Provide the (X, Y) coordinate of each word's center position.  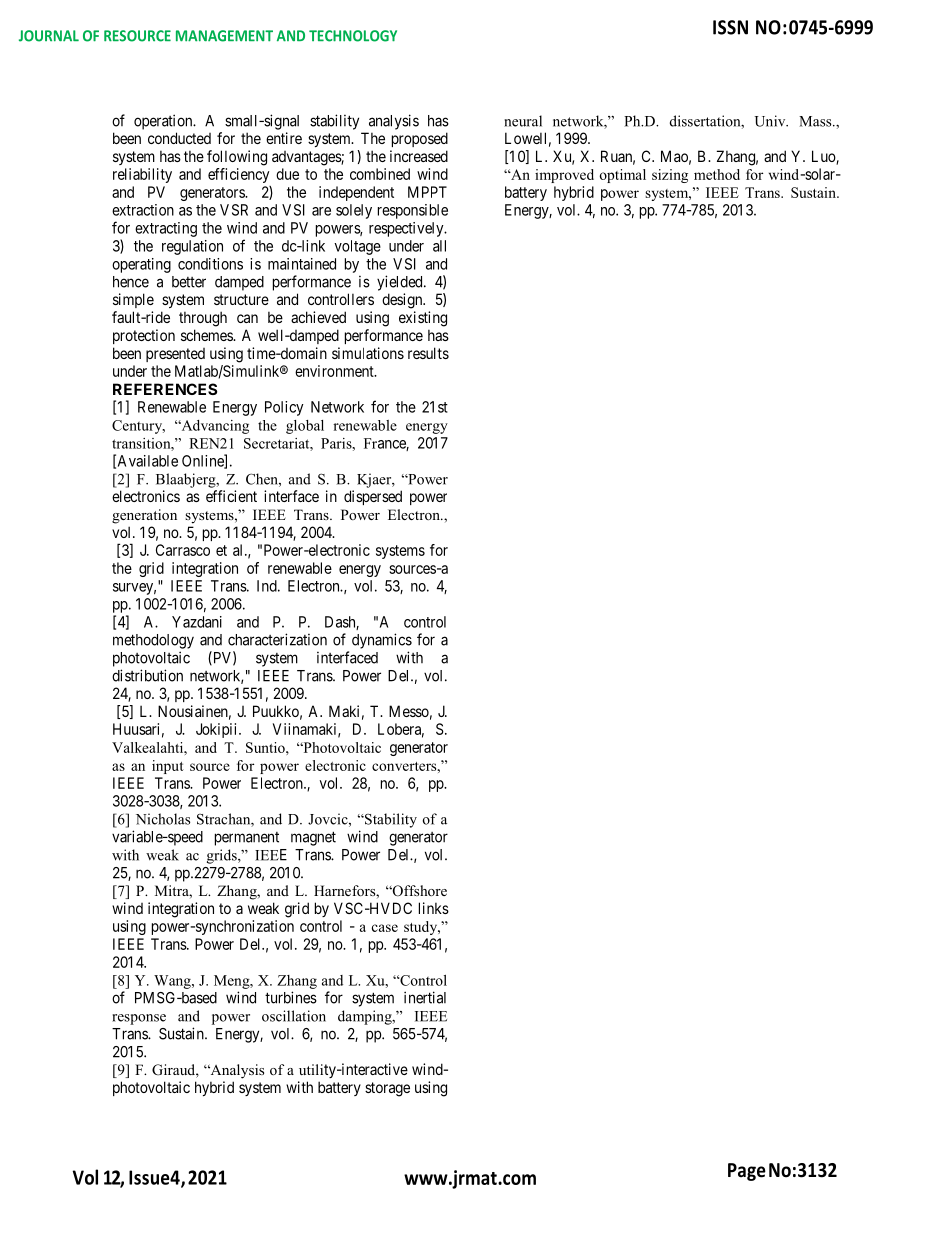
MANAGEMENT (224, 36)
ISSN (730, 27)
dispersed (373, 497)
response (139, 1019)
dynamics (382, 641)
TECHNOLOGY (353, 36)
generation (144, 516)
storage (387, 1089)
